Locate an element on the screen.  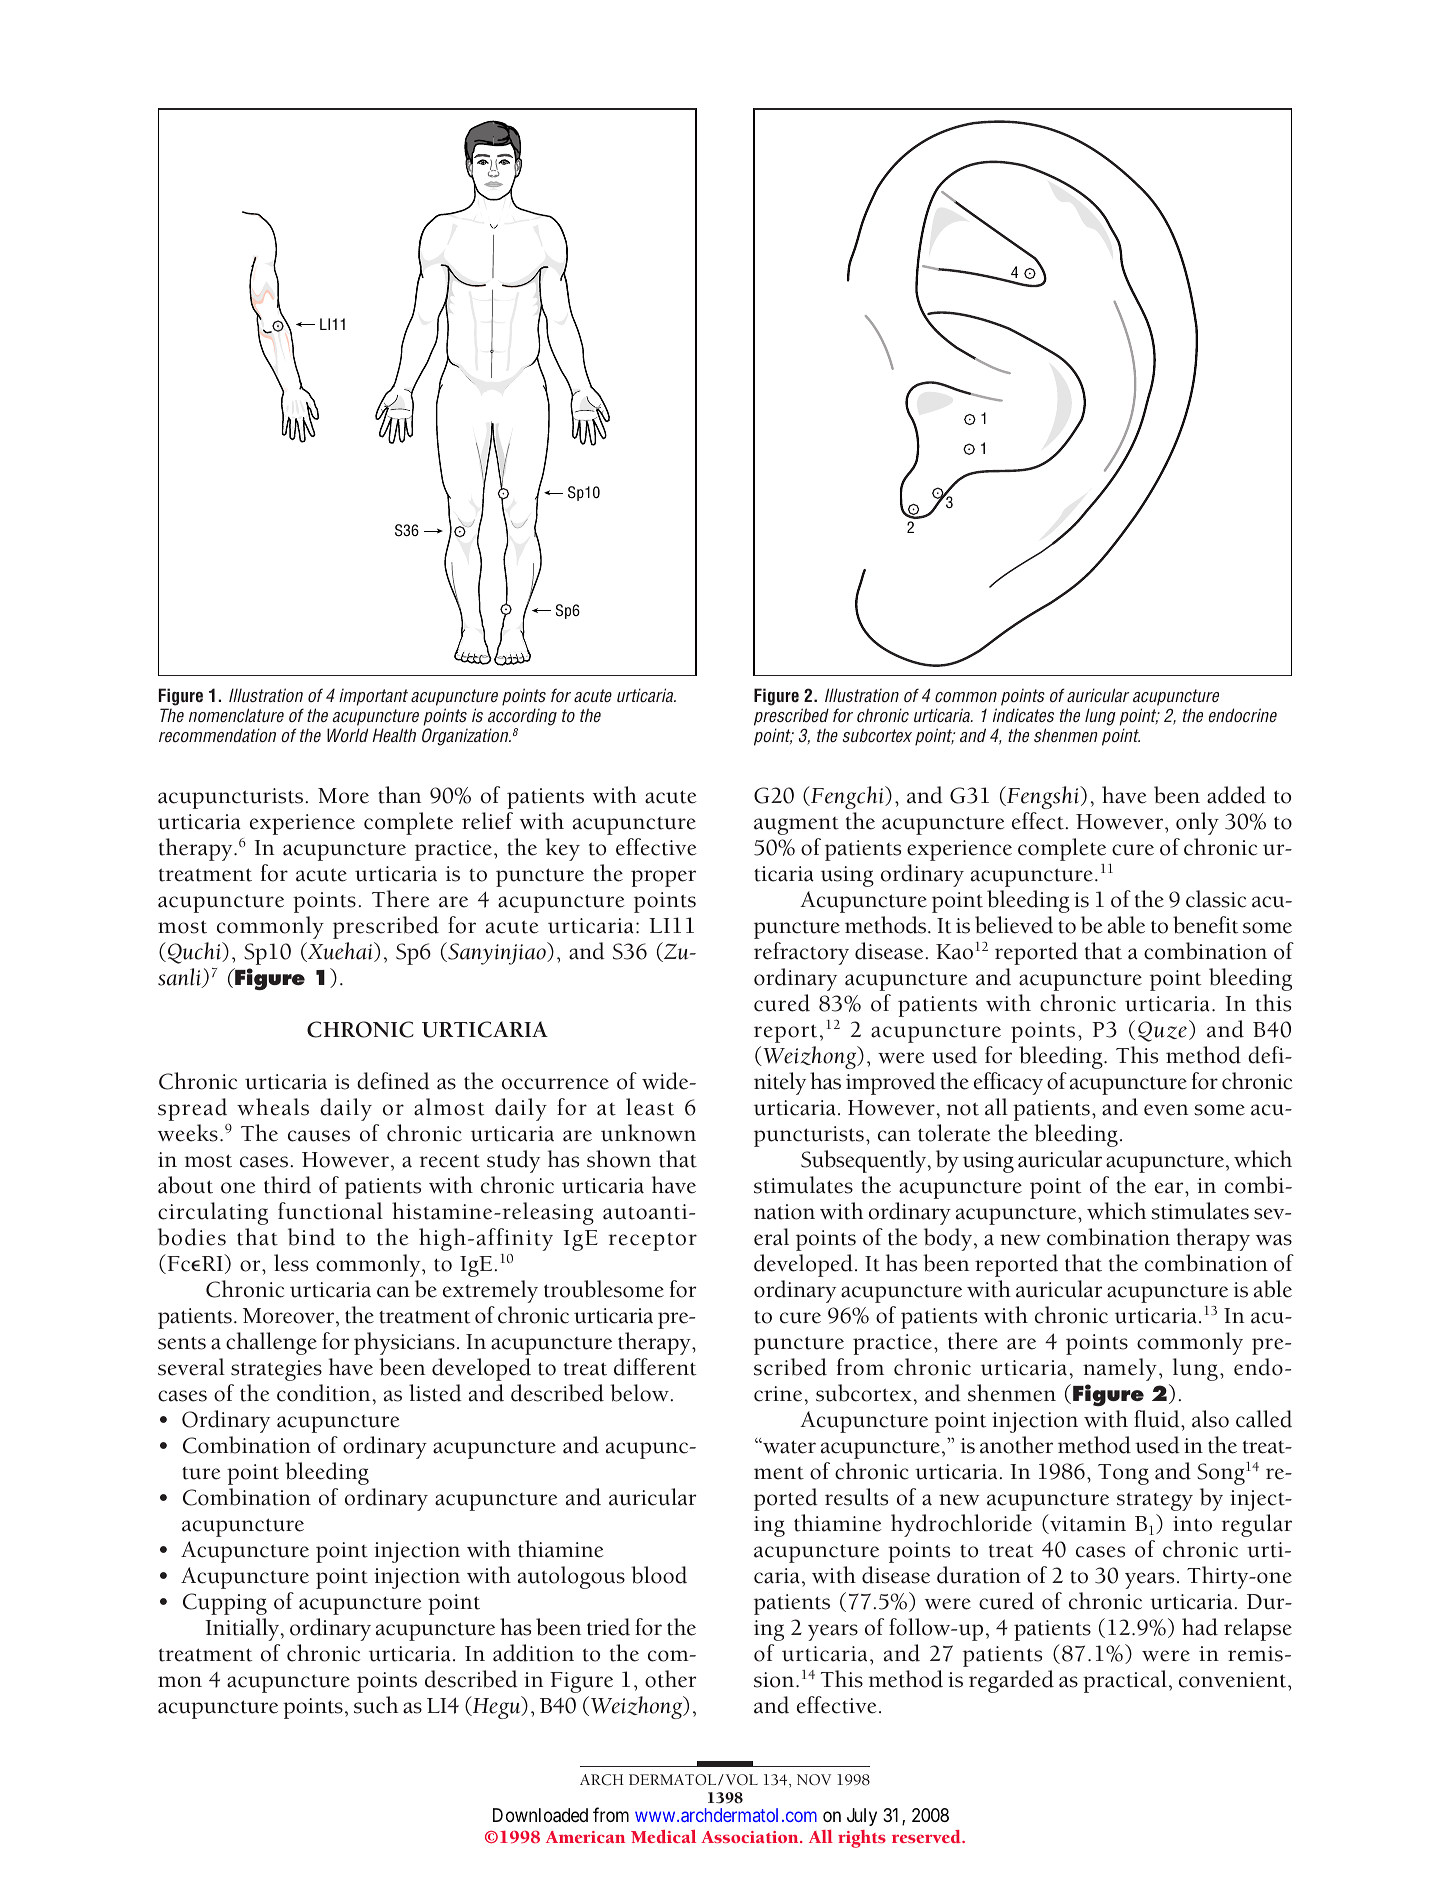
such is located at coordinates (376, 1705).
